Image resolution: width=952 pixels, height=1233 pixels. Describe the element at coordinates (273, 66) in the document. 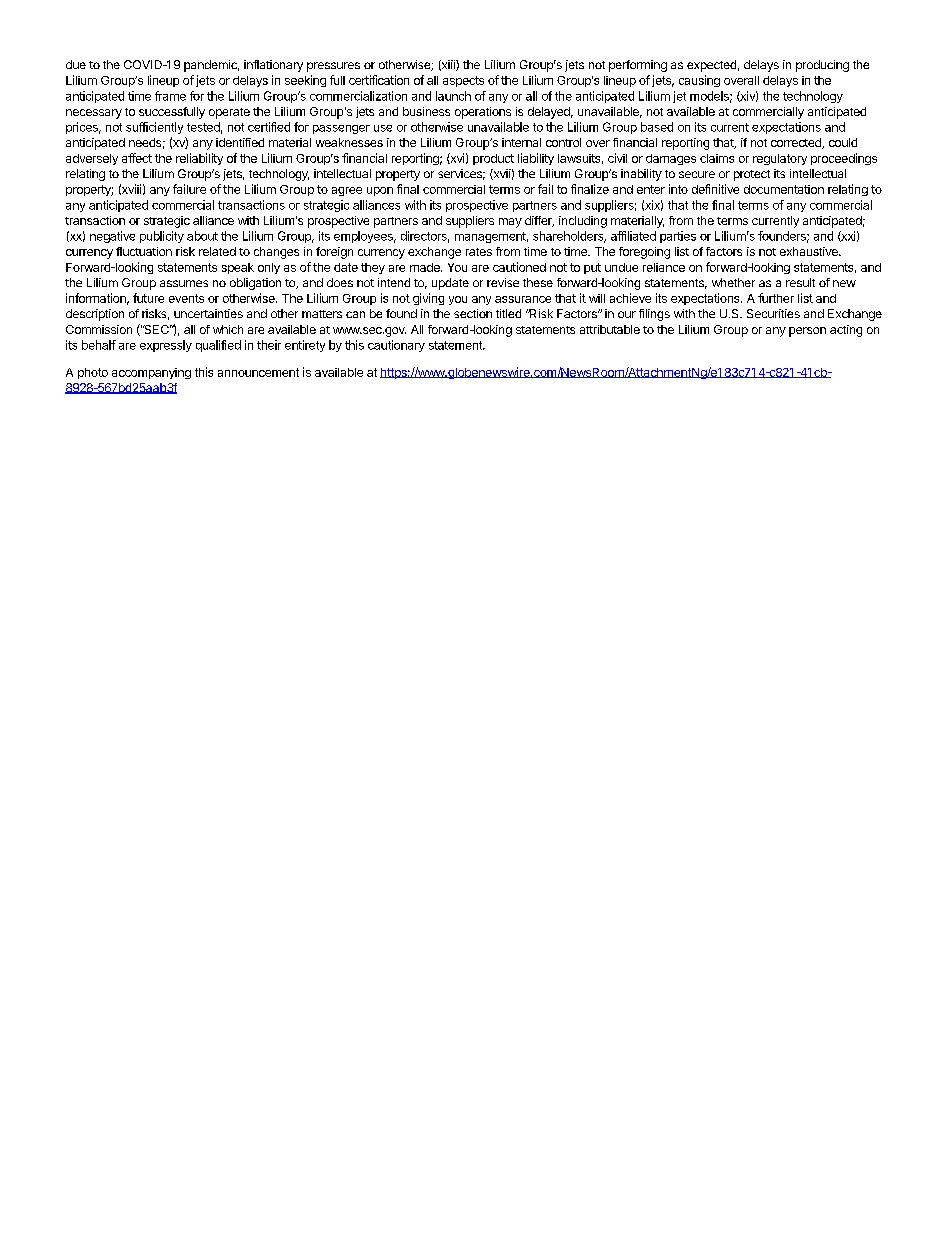

I see `inflationary` at that location.
